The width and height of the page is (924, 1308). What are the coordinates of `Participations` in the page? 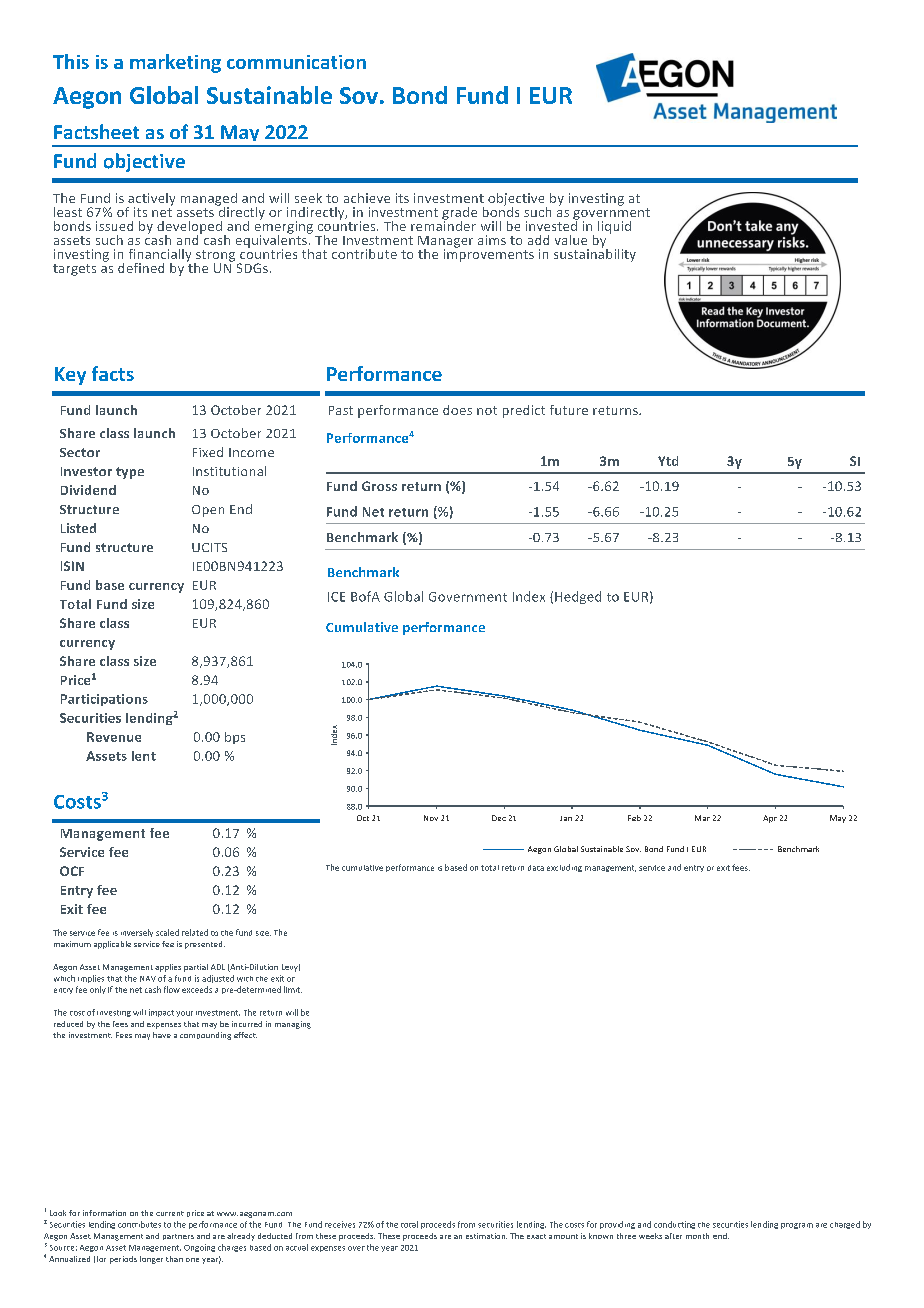 It's located at (104, 700).
